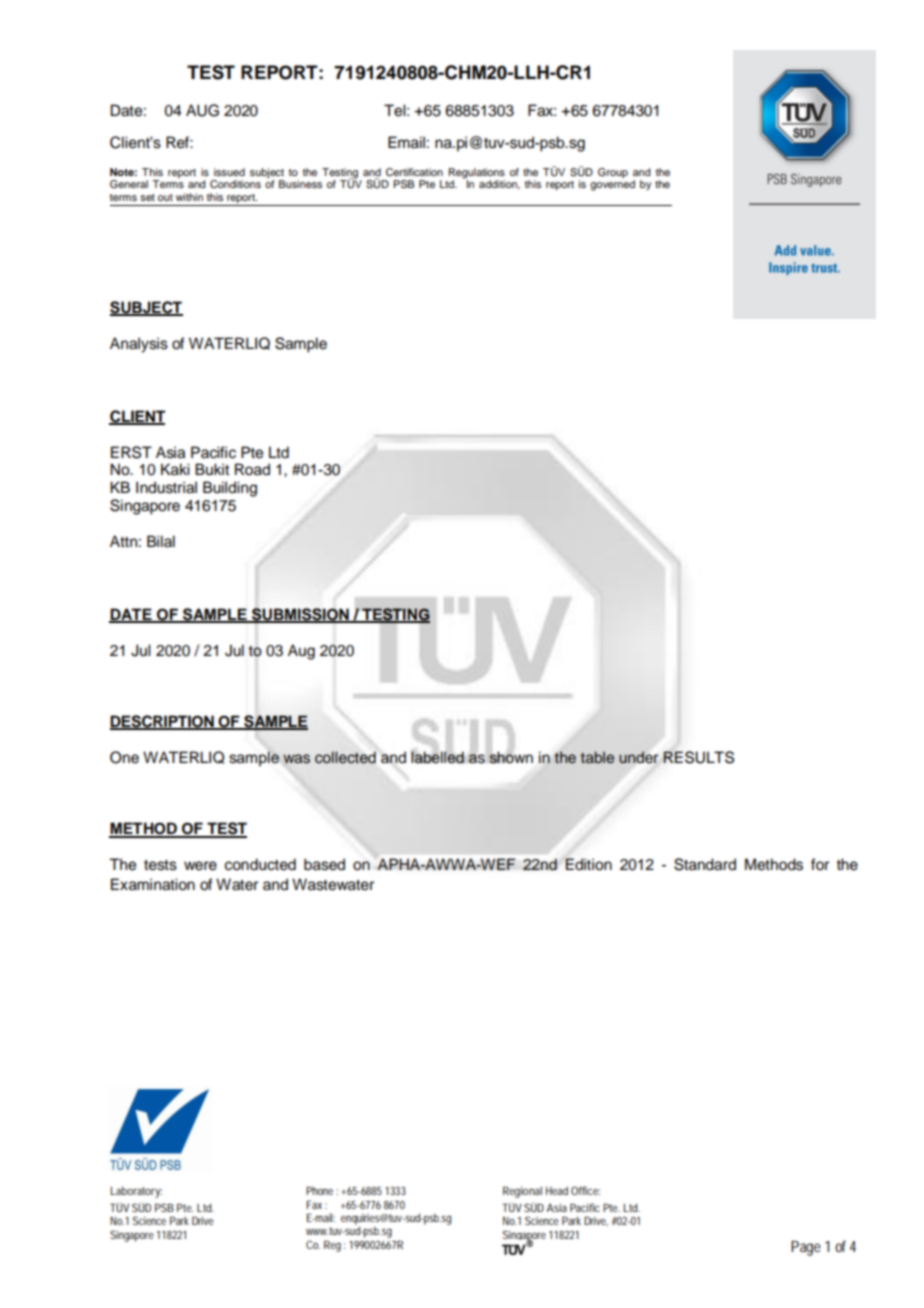 This screenshot has height=1308, width=924. Describe the element at coordinates (189, 197) in the screenshot. I see `within` at that location.
